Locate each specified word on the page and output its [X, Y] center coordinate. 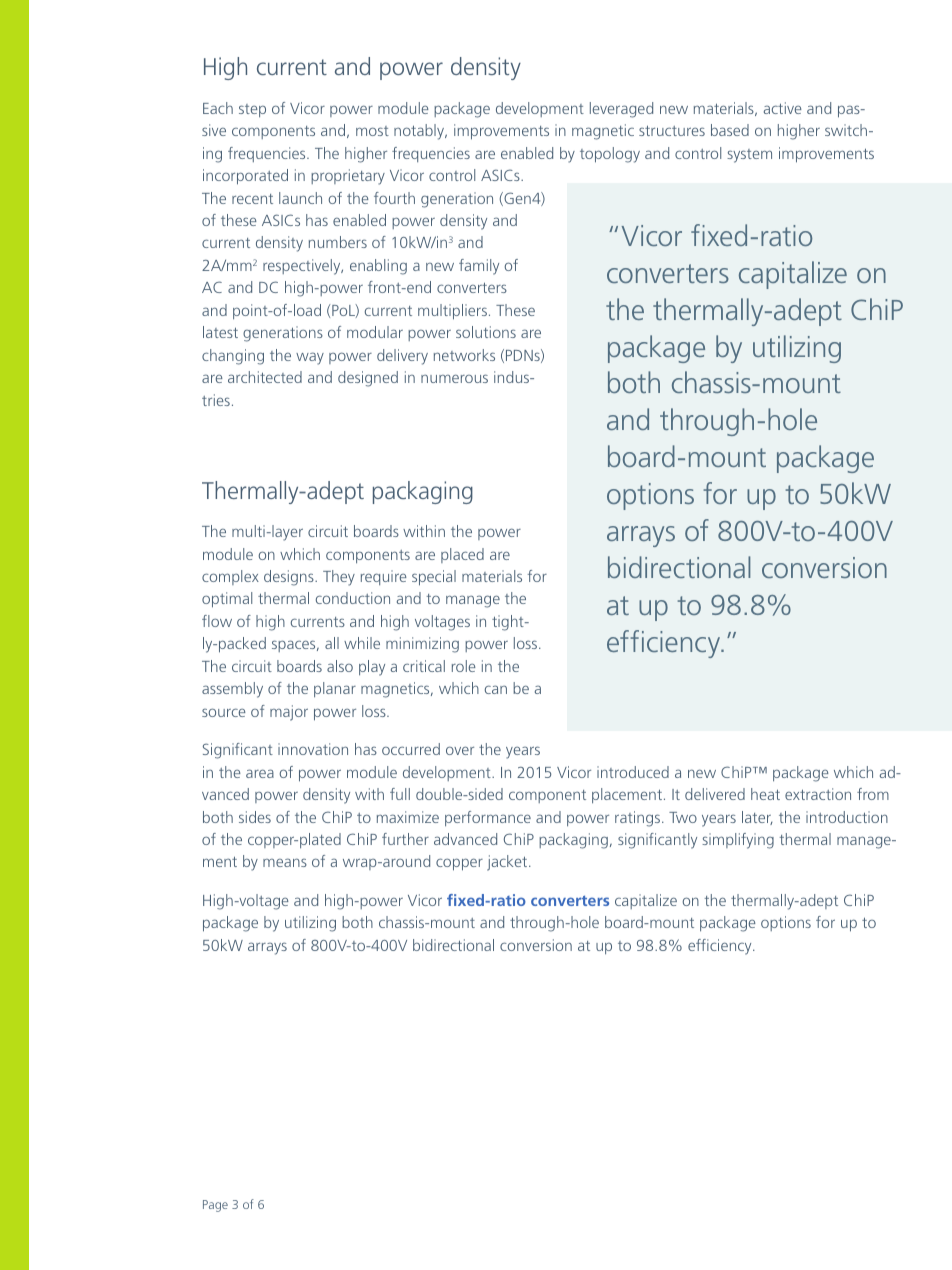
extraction [818, 794]
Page [215, 1206]
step [252, 110]
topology [610, 155]
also [340, 666]
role [464, 666]
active [783, 108]
